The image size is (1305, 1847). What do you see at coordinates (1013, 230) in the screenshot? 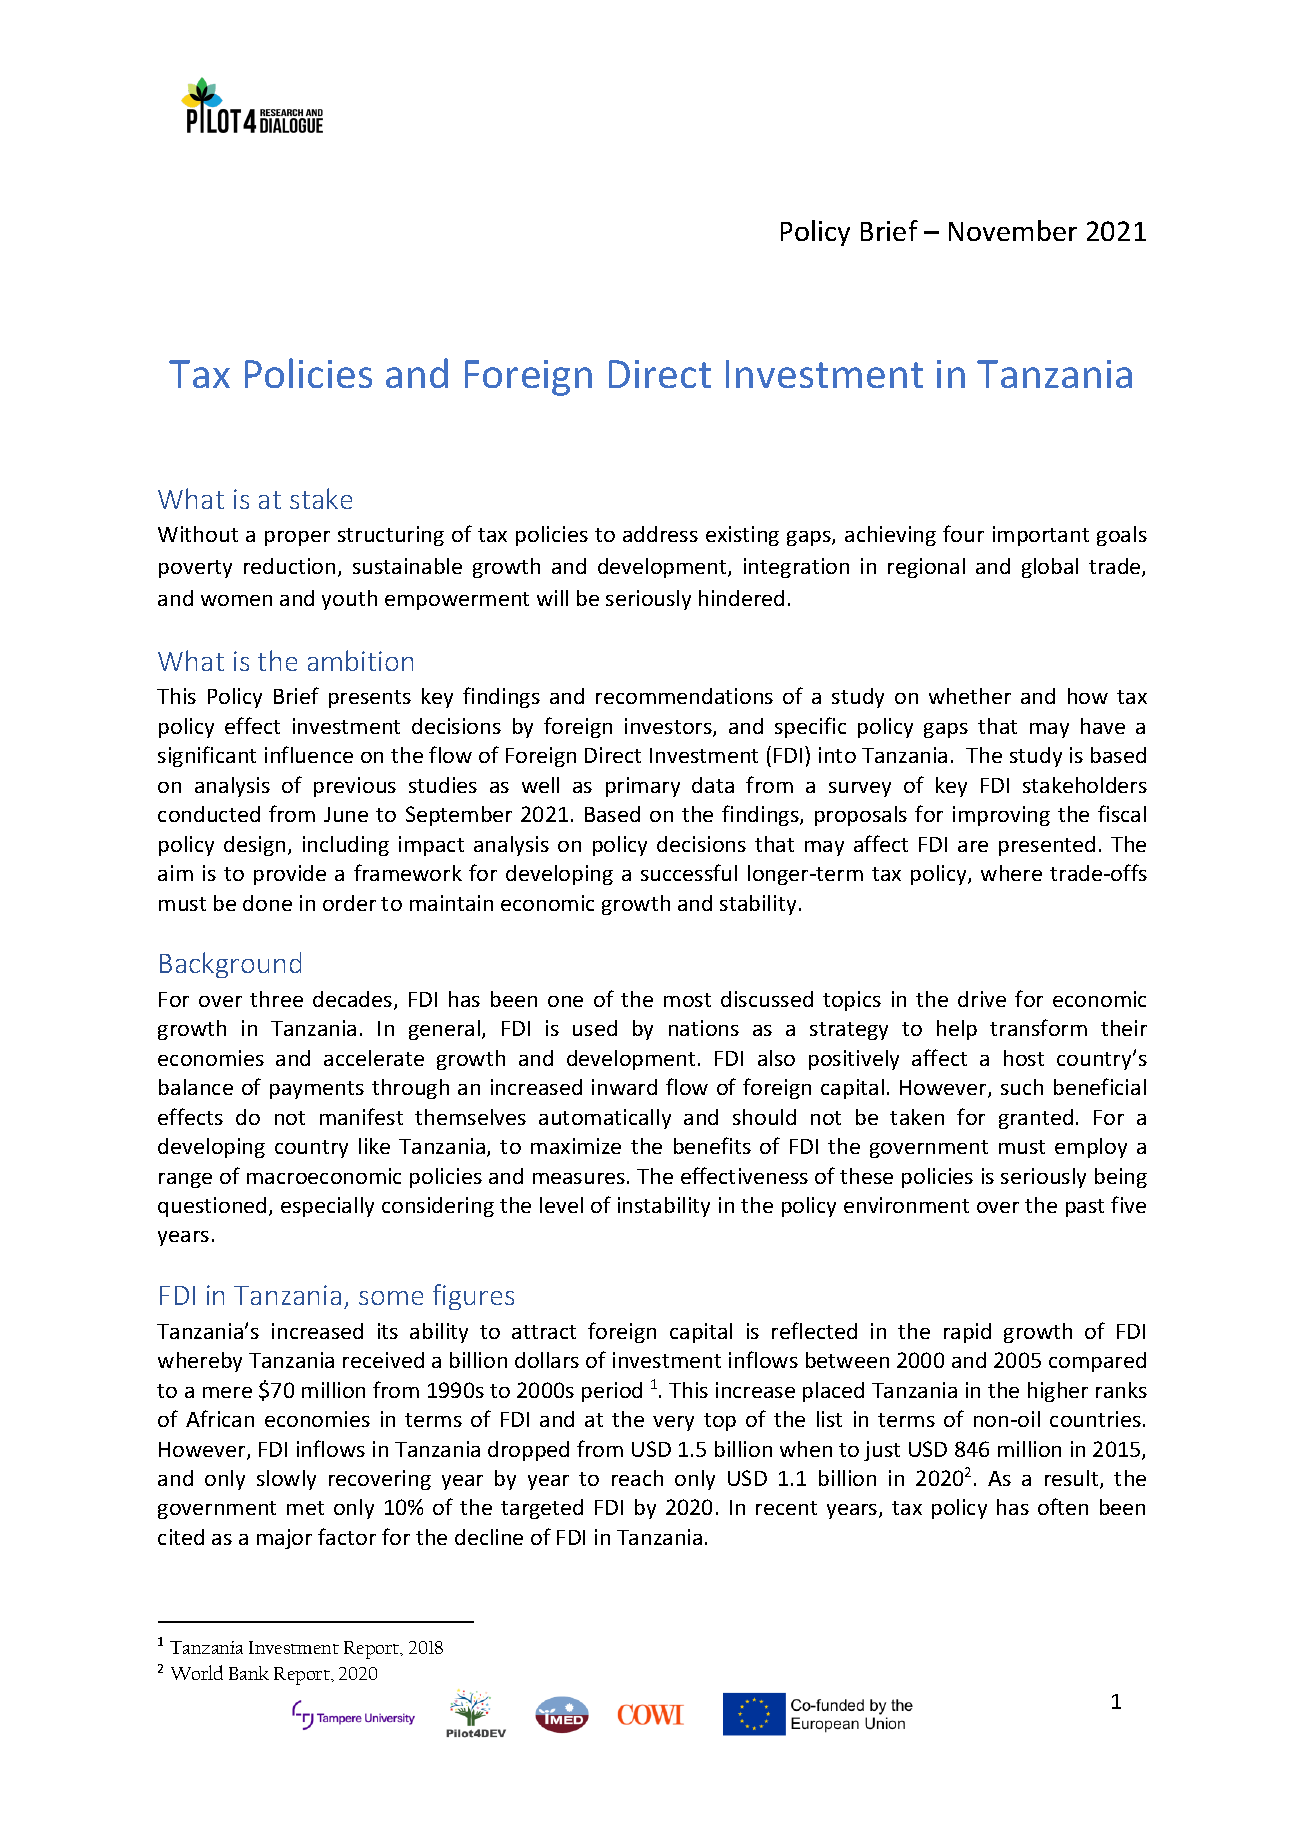
I see `November` at bounding box center [1013, 230].
